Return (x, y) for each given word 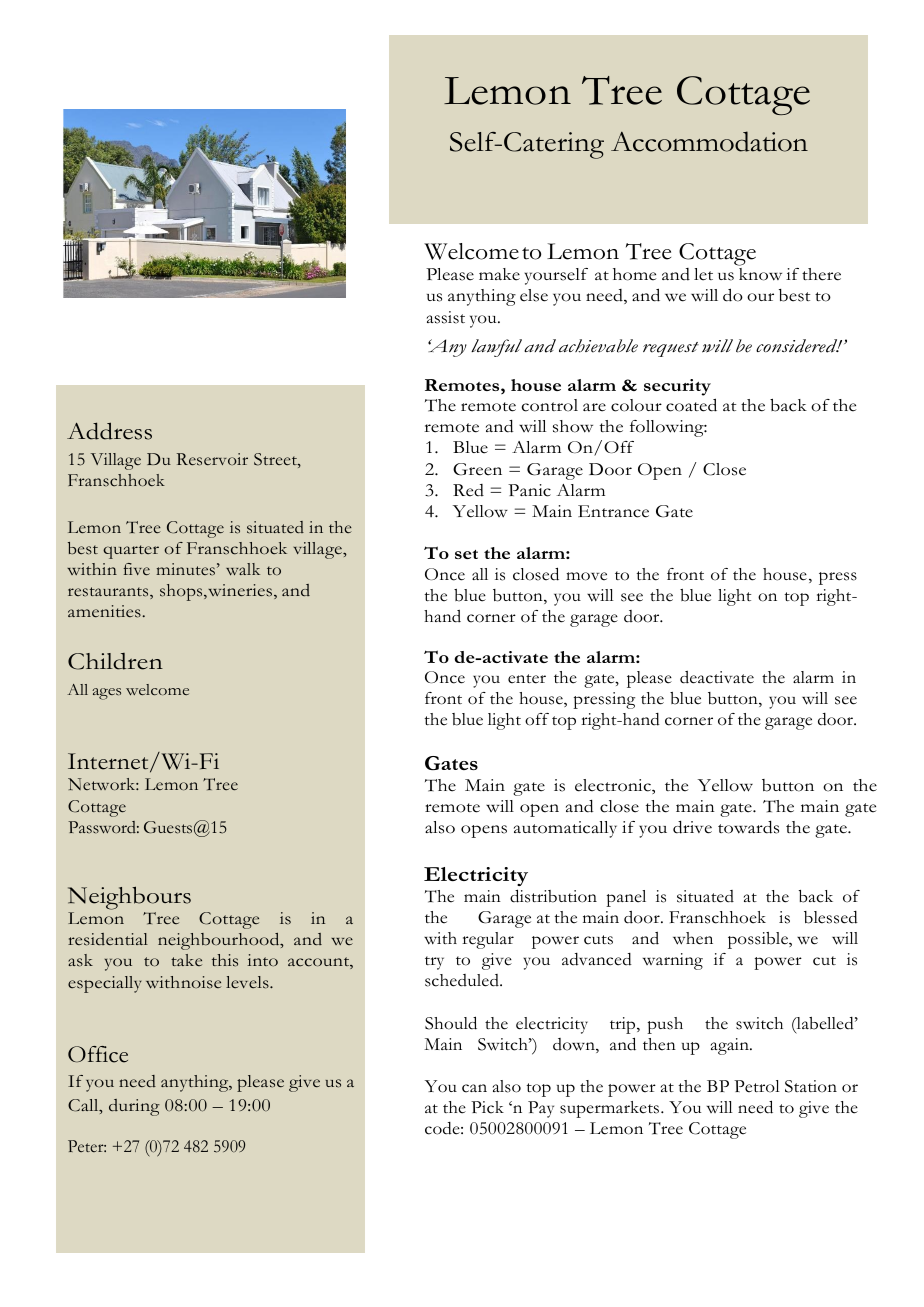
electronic (614, 786)
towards (748, 827)
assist (446, 317)
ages (106, 694)
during (134, 1107)
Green (477, 469)
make (499, 274)
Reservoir (212, 459)
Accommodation (709, 141)
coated (691, 405)
